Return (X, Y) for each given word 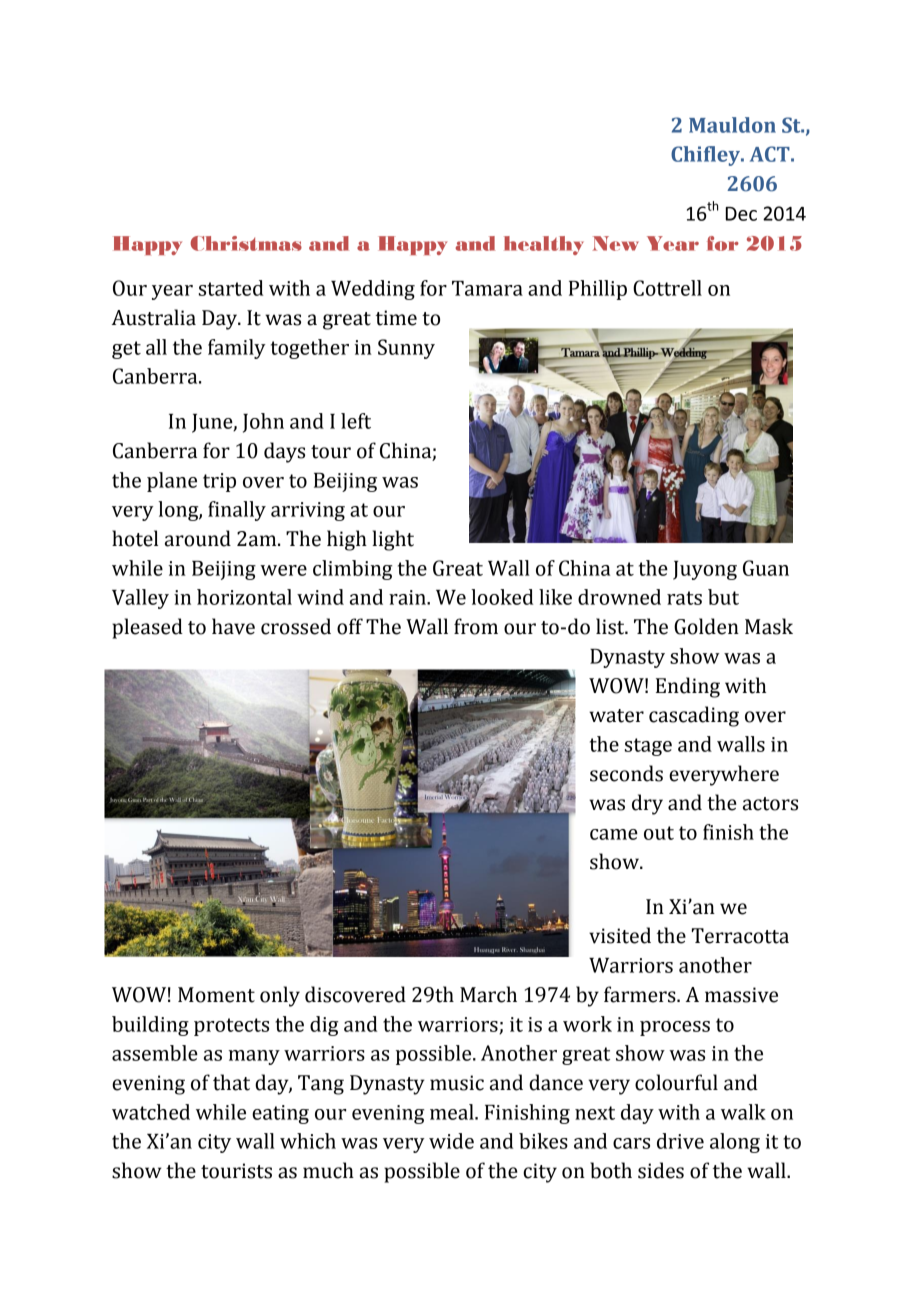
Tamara (487, 288)
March (488, 994)
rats (684, 598)
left (356, 421)
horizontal (244, 597)
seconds (626, 773)
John (263, 423)
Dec (741, 214)
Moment (216, 995)
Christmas (246, 243)
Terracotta (740, 936)
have (233, 626)
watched (151, 1112)
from (476, 626)
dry (647, 804)
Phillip (598, 290)
